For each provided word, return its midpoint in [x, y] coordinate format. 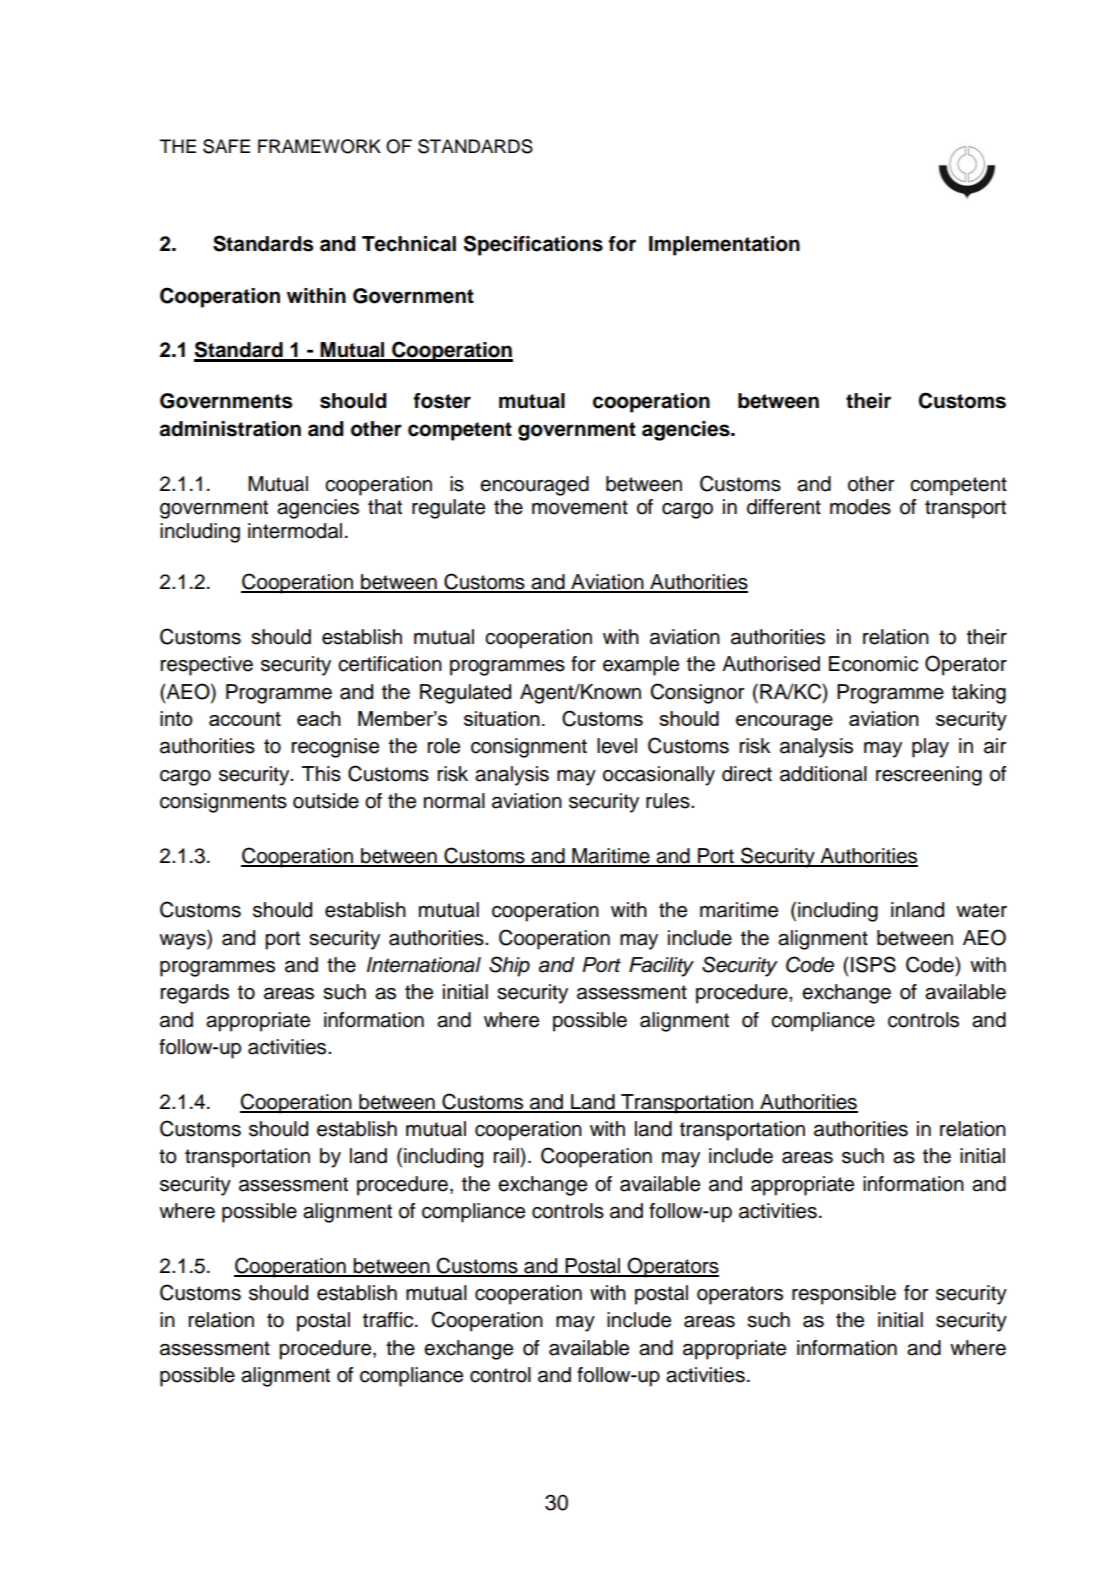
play [930, 748]
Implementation [724, 246]
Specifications [533, 245]
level [617, 746]
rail [507, 1156]
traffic [389, 1320]
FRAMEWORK [319, 146]
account [245, 718]
